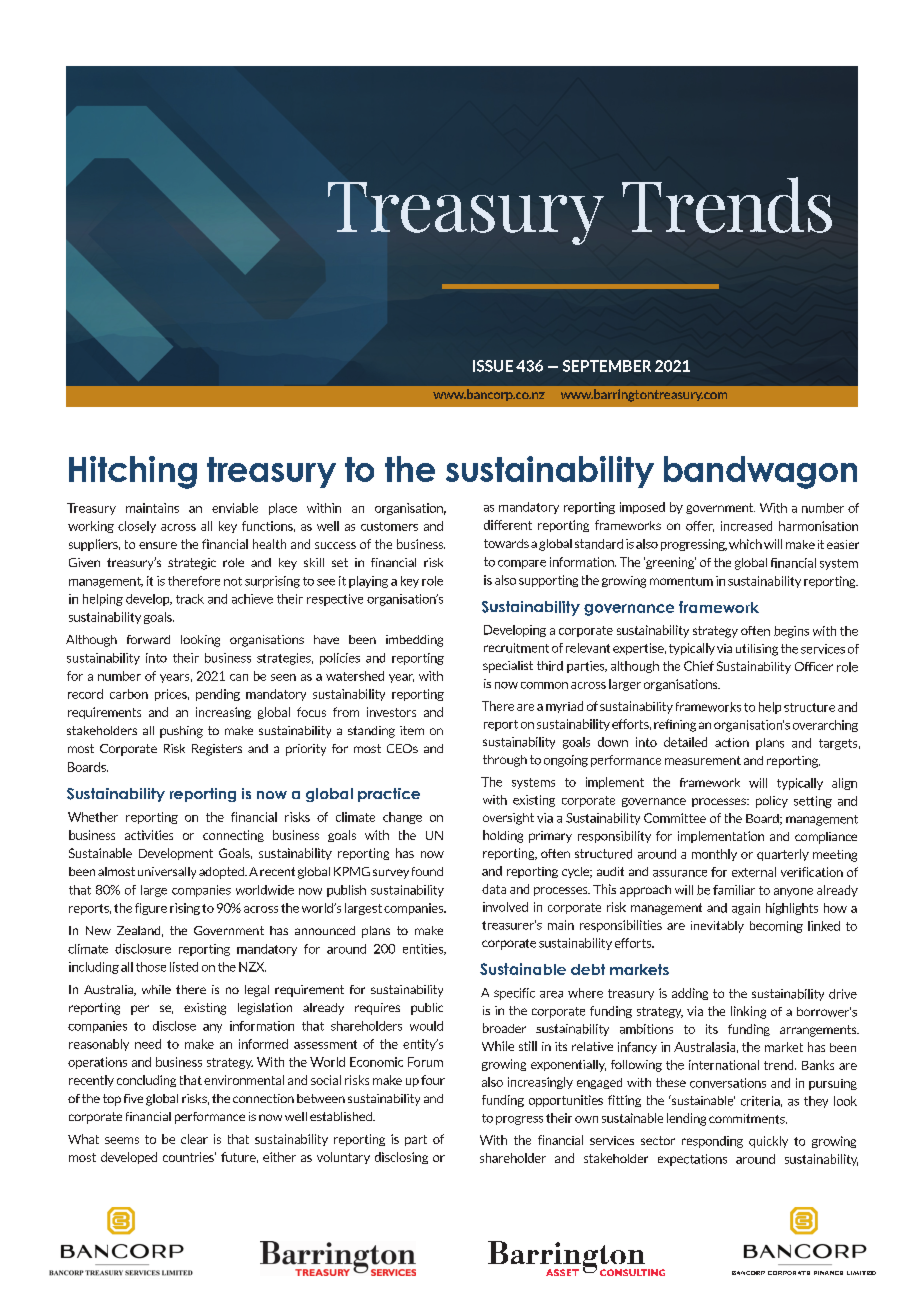 The width and height of the screenshot is (924, 1308). I want to click on bandwagon, so click(760, 472).
